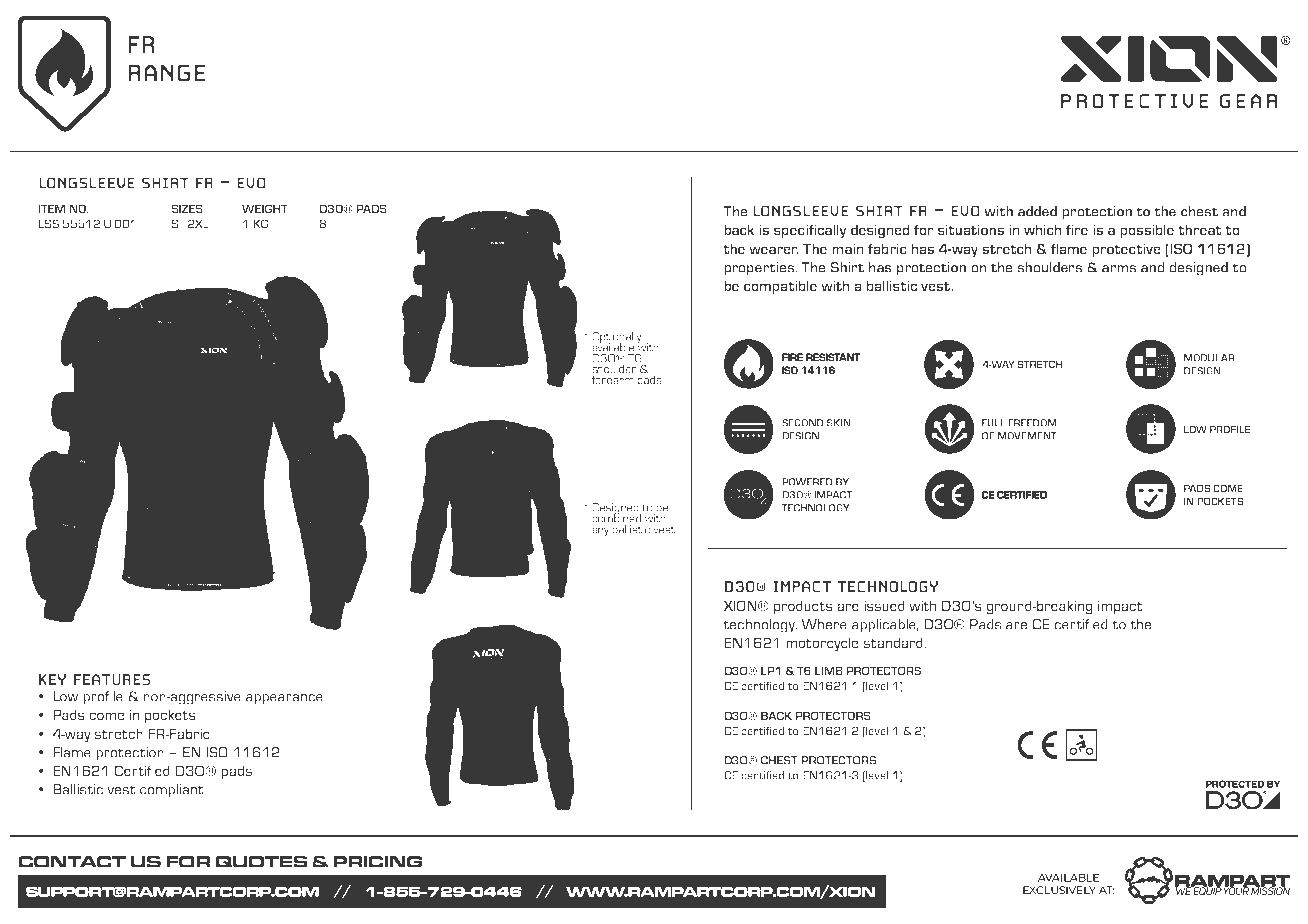  Describe the element at coordinates (1059, 890) in the document. I see `EXCLUSIVELY` at that location.
